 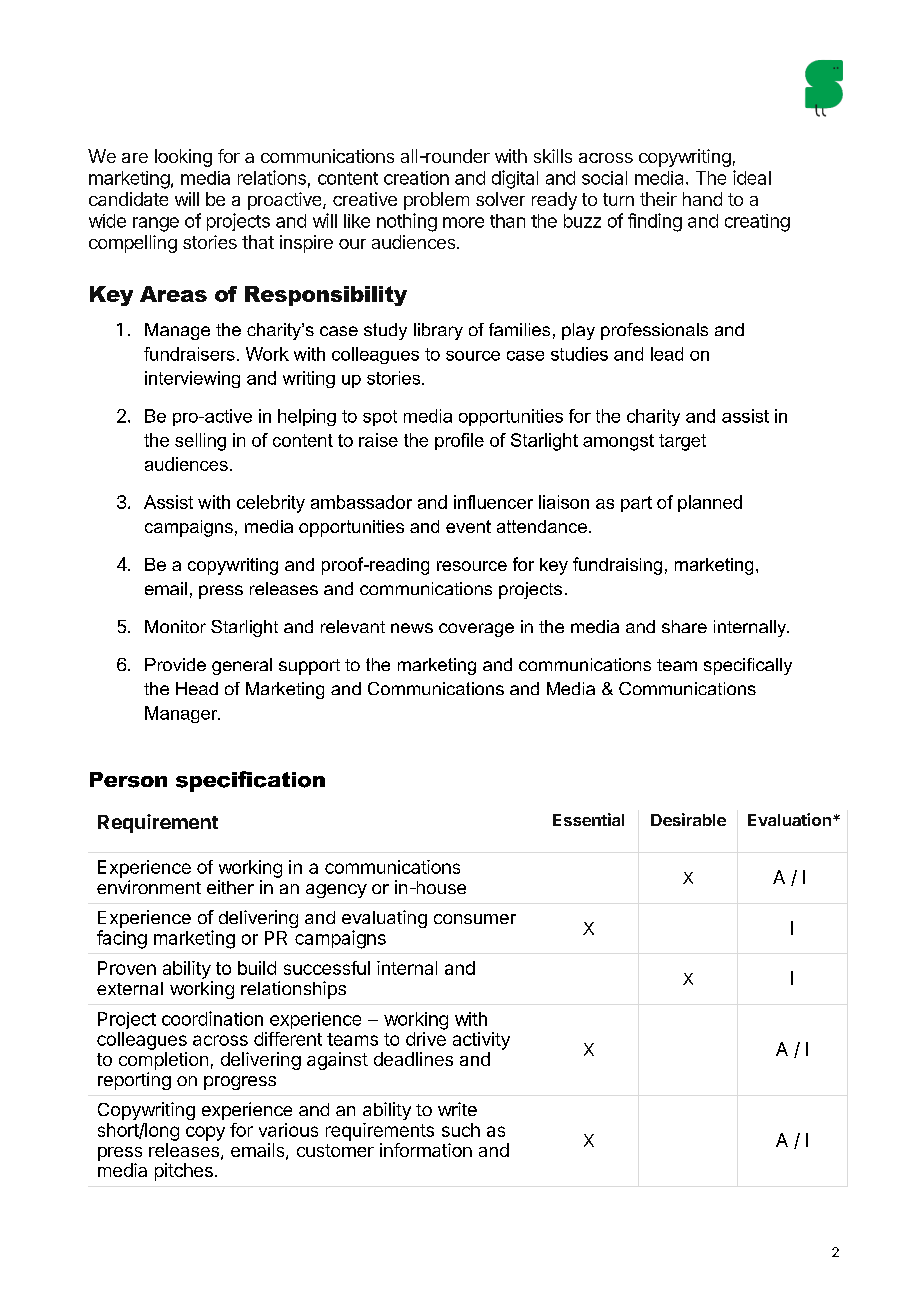 I want to click on hand, so click(x=702, y=199).
